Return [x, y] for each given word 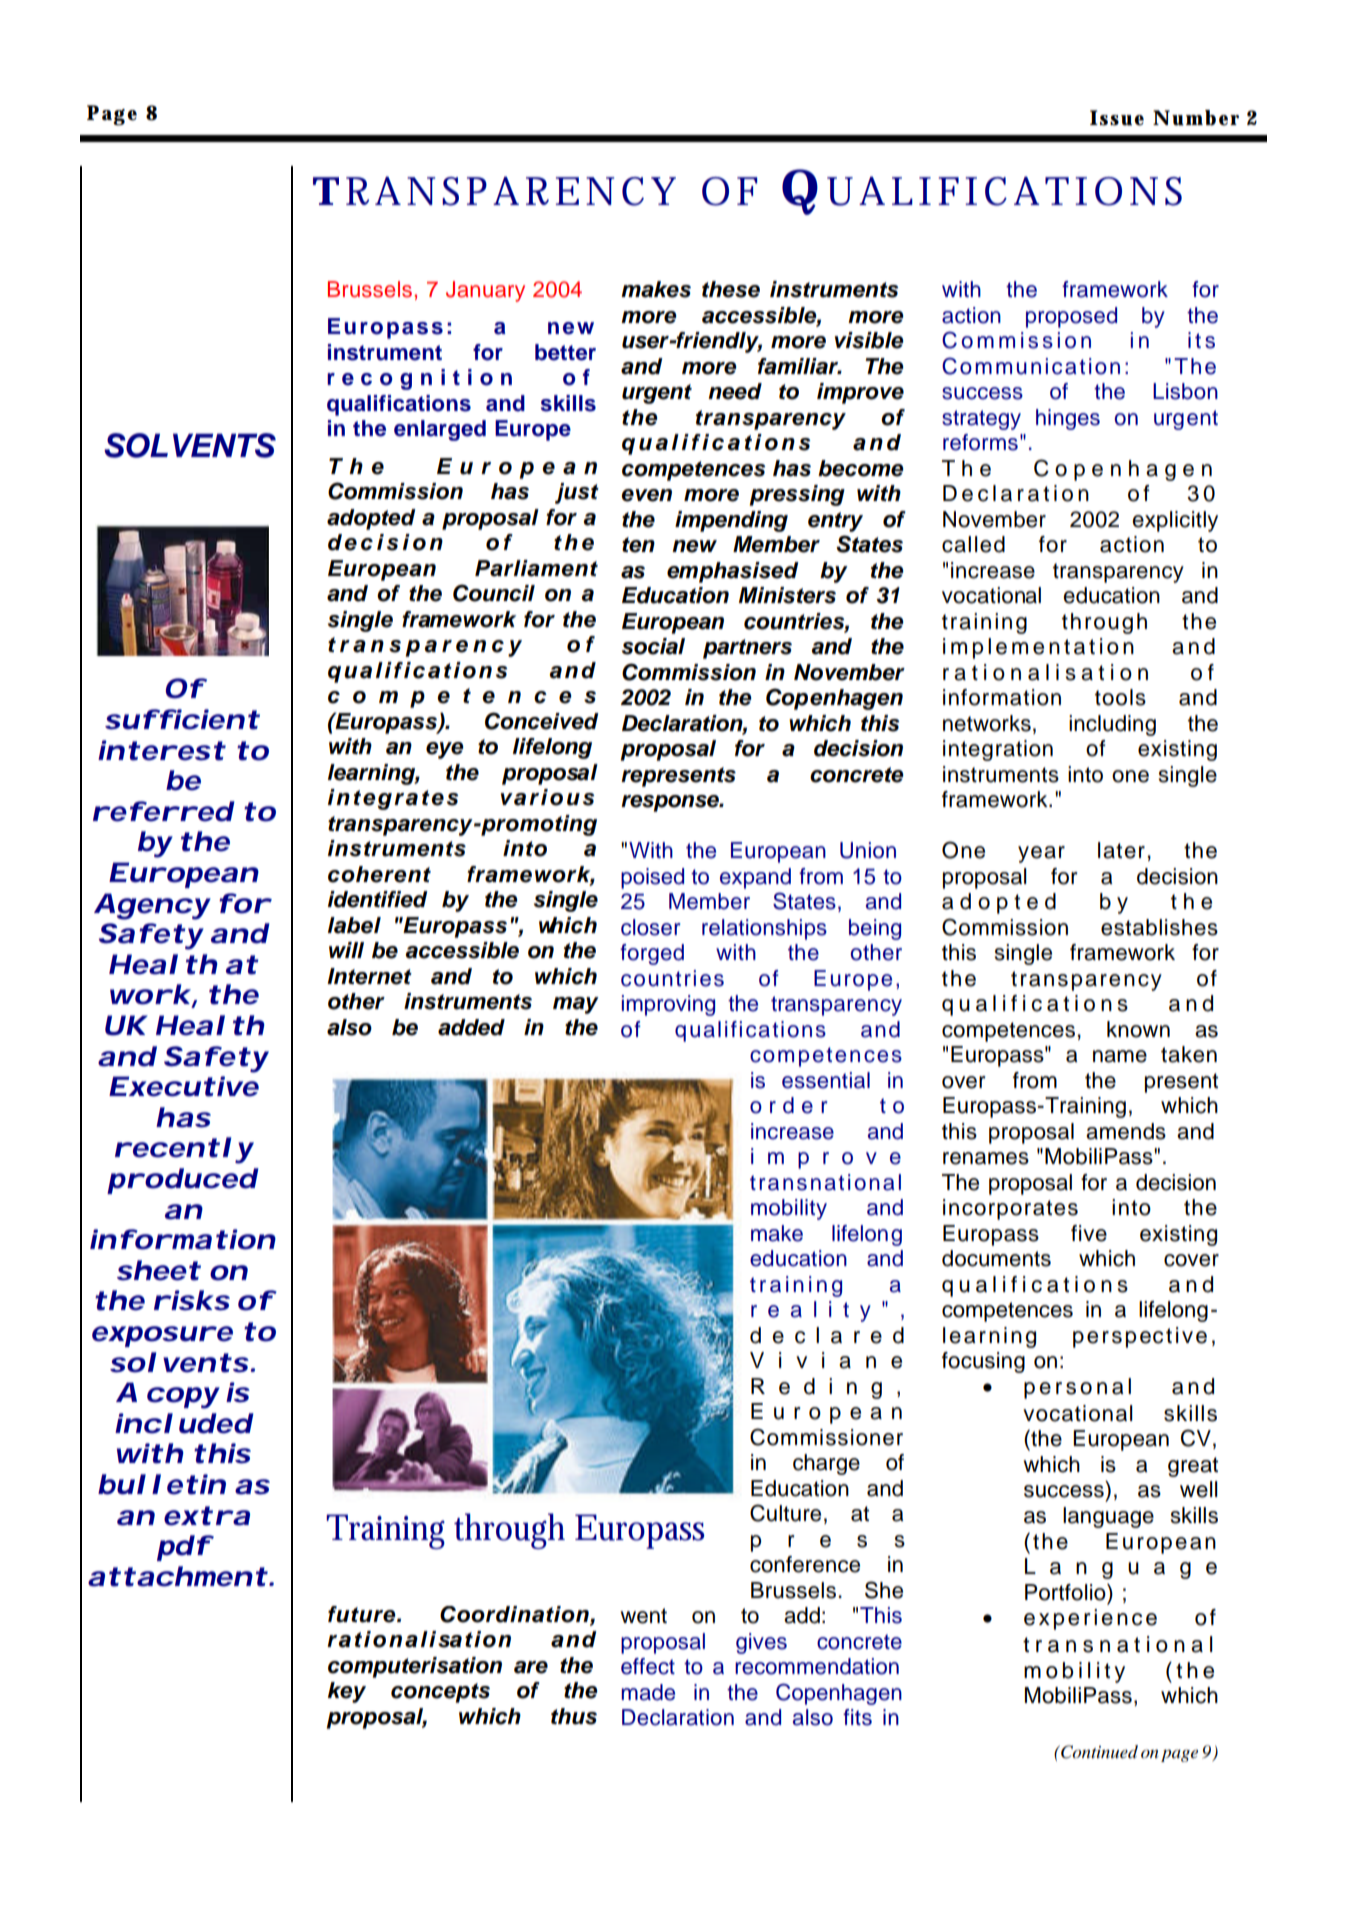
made [648, 1692]
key [347, 1692]
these [731, 289]
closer [650, 927]
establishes [1159, 927]
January [485, 291]
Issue [1117, 118]
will [346, 950]
